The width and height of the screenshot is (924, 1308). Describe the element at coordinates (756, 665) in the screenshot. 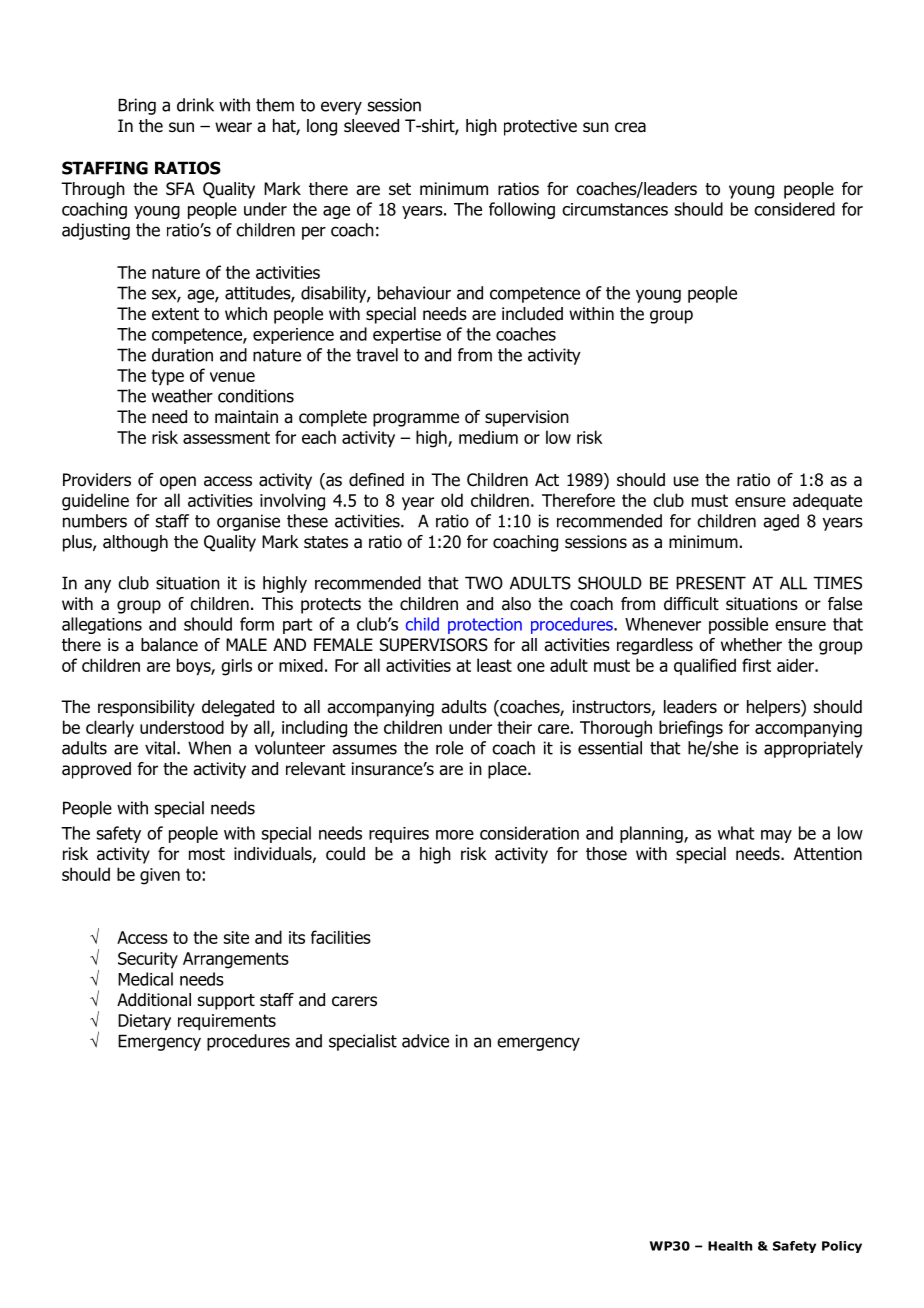

I see `first` at that location.
